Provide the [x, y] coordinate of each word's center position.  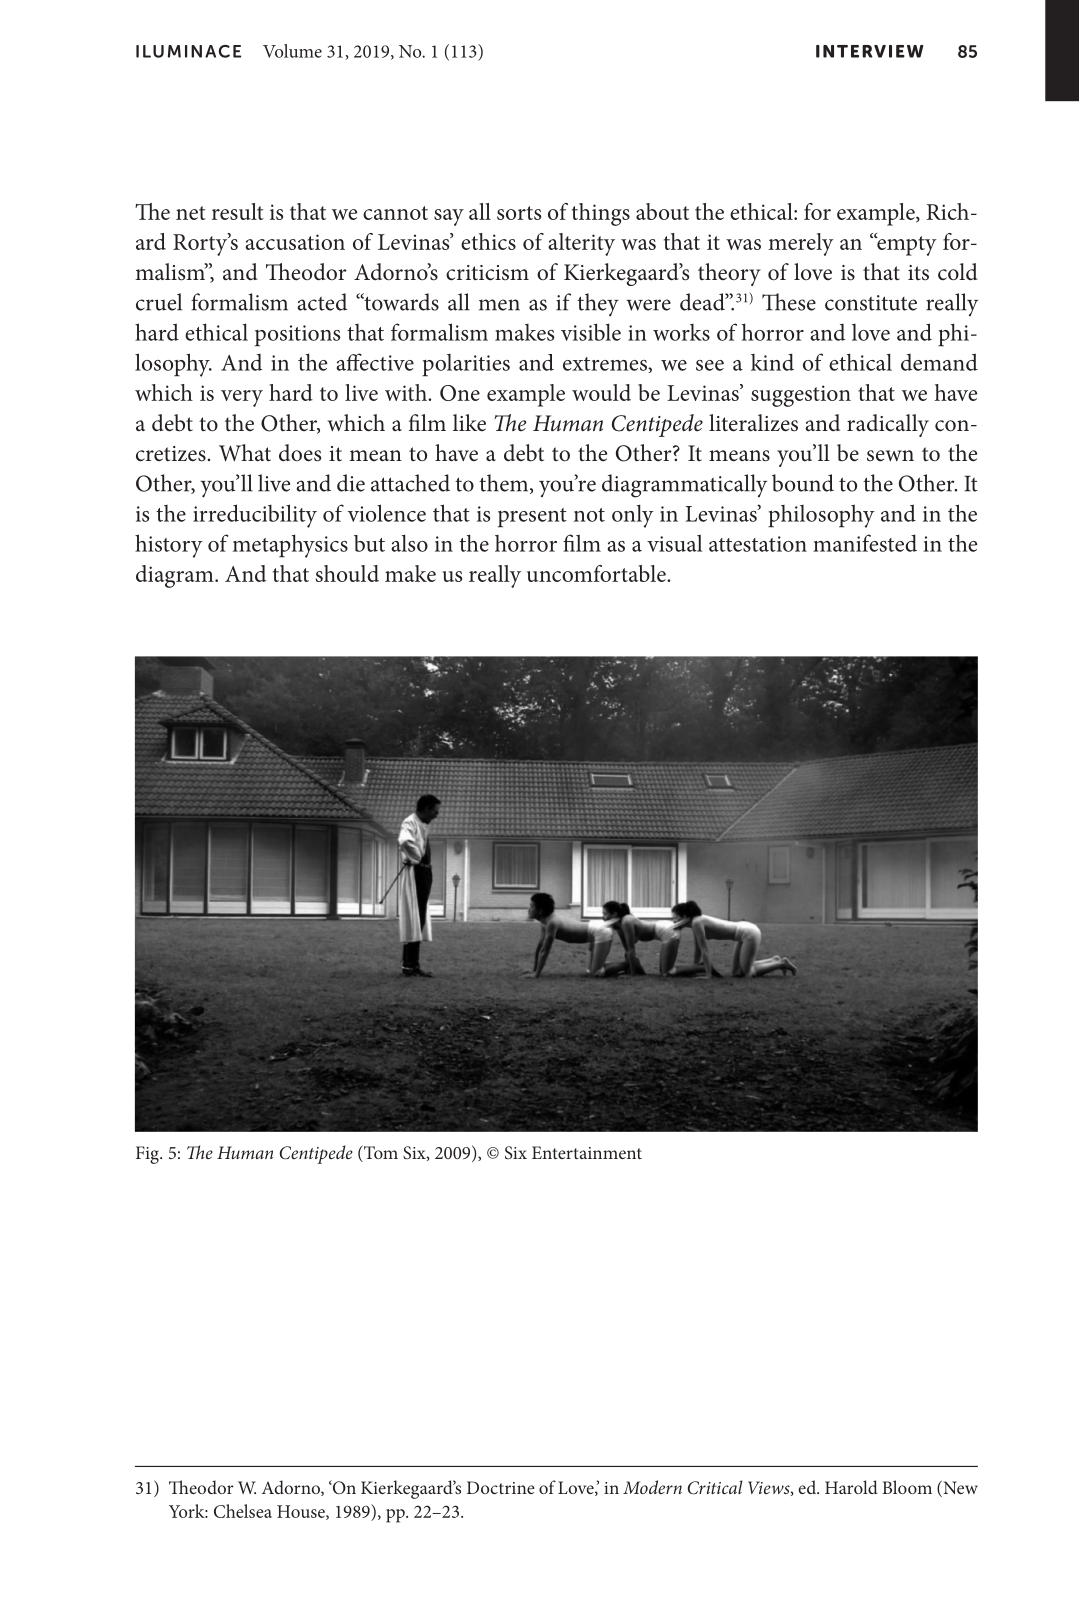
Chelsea [243, 1511]
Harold [851, 1487]
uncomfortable [597, 573]
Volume [292, 51]
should [347, 573]
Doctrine [501, 1487]
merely [801, 244]
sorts [519, 213]
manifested [865, 543]
